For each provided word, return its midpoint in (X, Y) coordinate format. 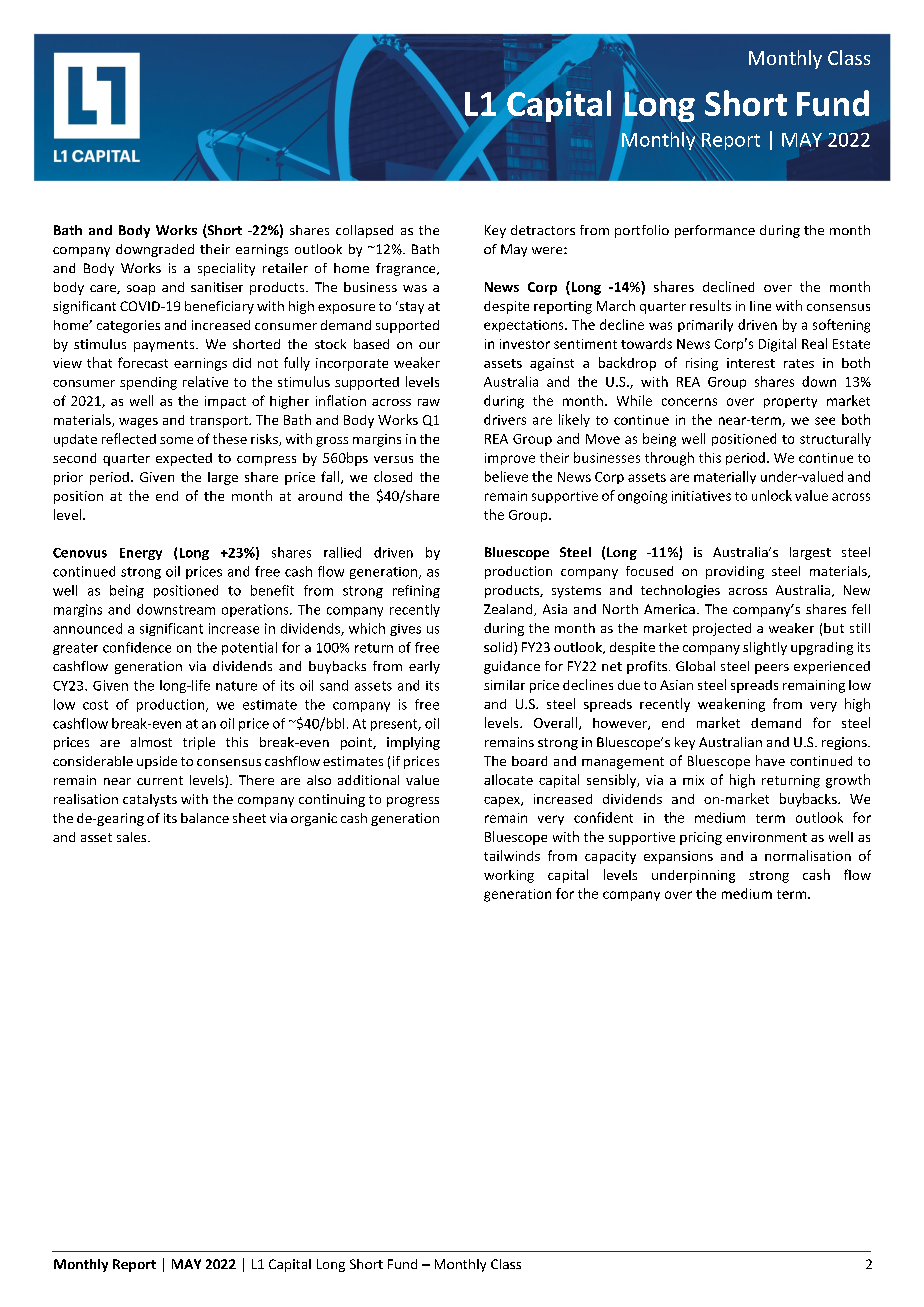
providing (735, 572)
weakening (731, 705)
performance (715, 231)
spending (148, 383)
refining (416, 591)
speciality (226, 269)
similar (504, 685)
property (790, 402)
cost (95, 705)
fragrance (407, 269)
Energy (141, 554)
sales (133, 837)
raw (429, 402)
